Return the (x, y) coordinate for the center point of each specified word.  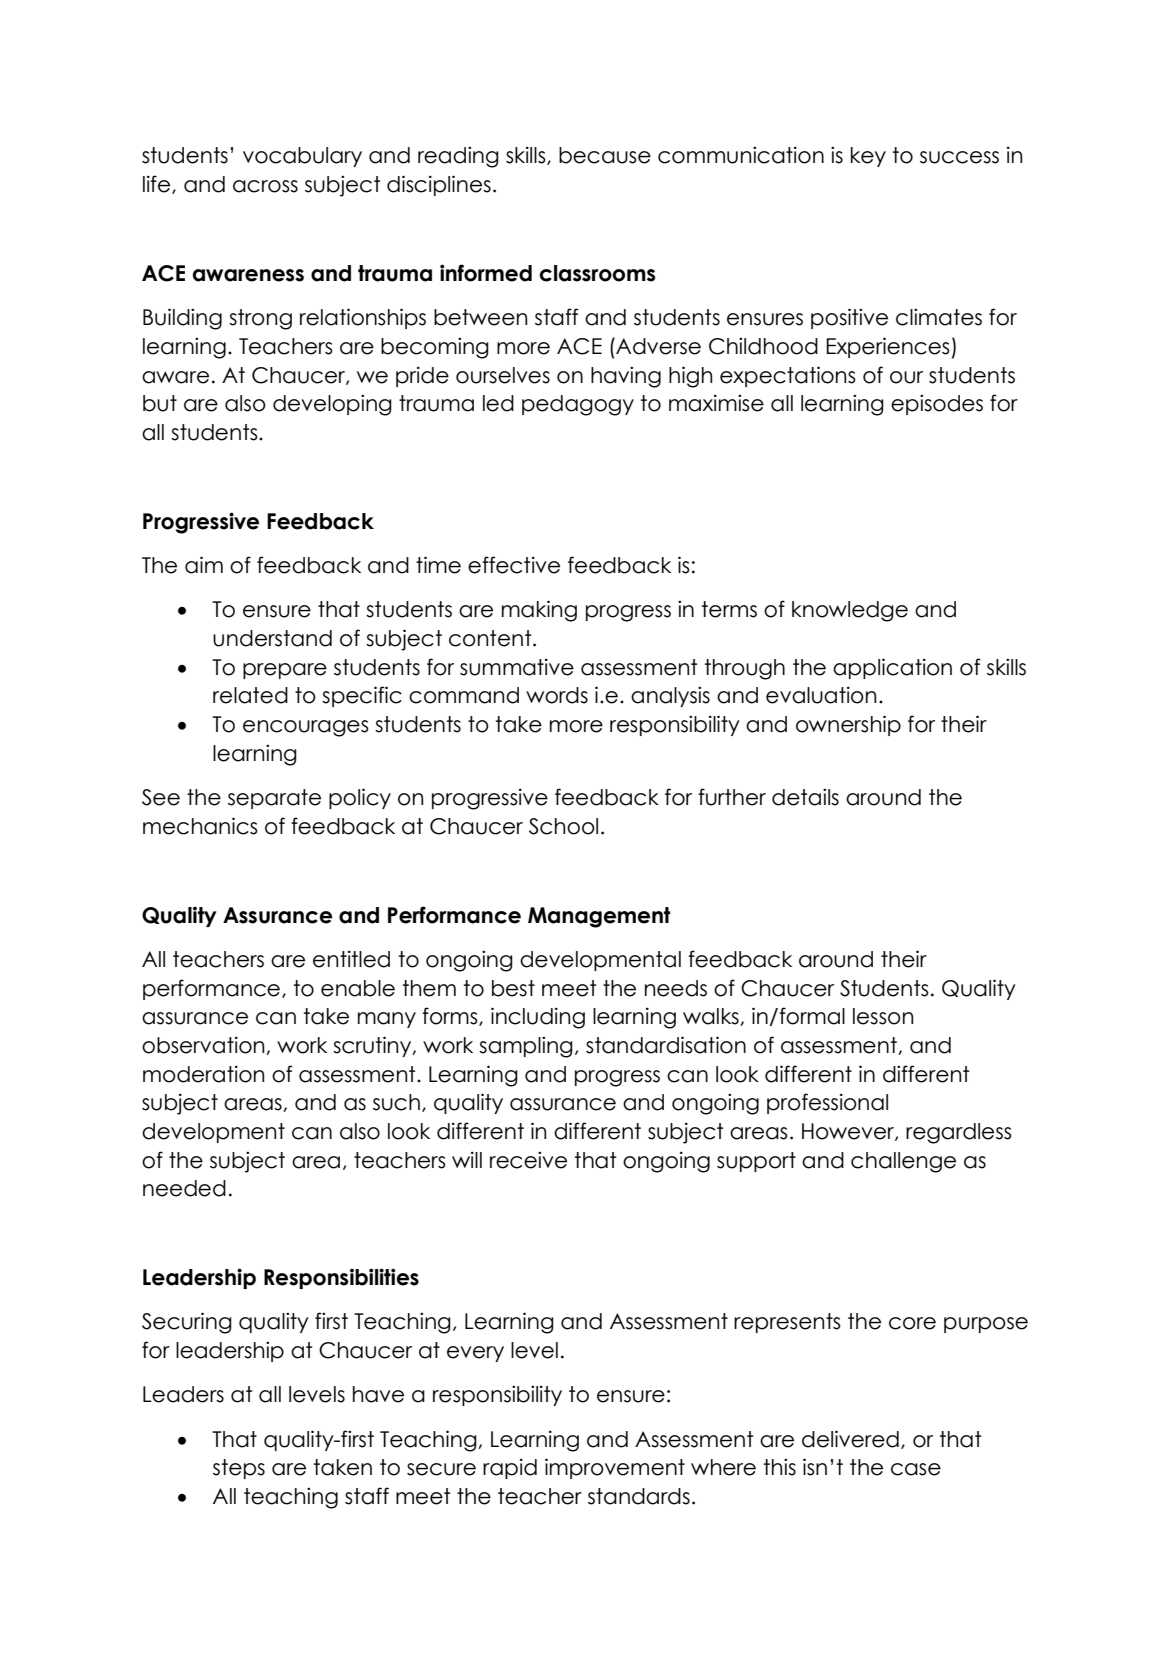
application (892, 668)
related (250, 695)
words (557, 695)
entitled (351, 959)
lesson (883, 1016)
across (265, 186)
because (605, 155)
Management (599, 917)
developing (332, 405)
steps (239, 1469)
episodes (937, 404)
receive (528, 1160)
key (868, 157)
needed (184, 1188)
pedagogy (578, 405)
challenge (903, 1162)
